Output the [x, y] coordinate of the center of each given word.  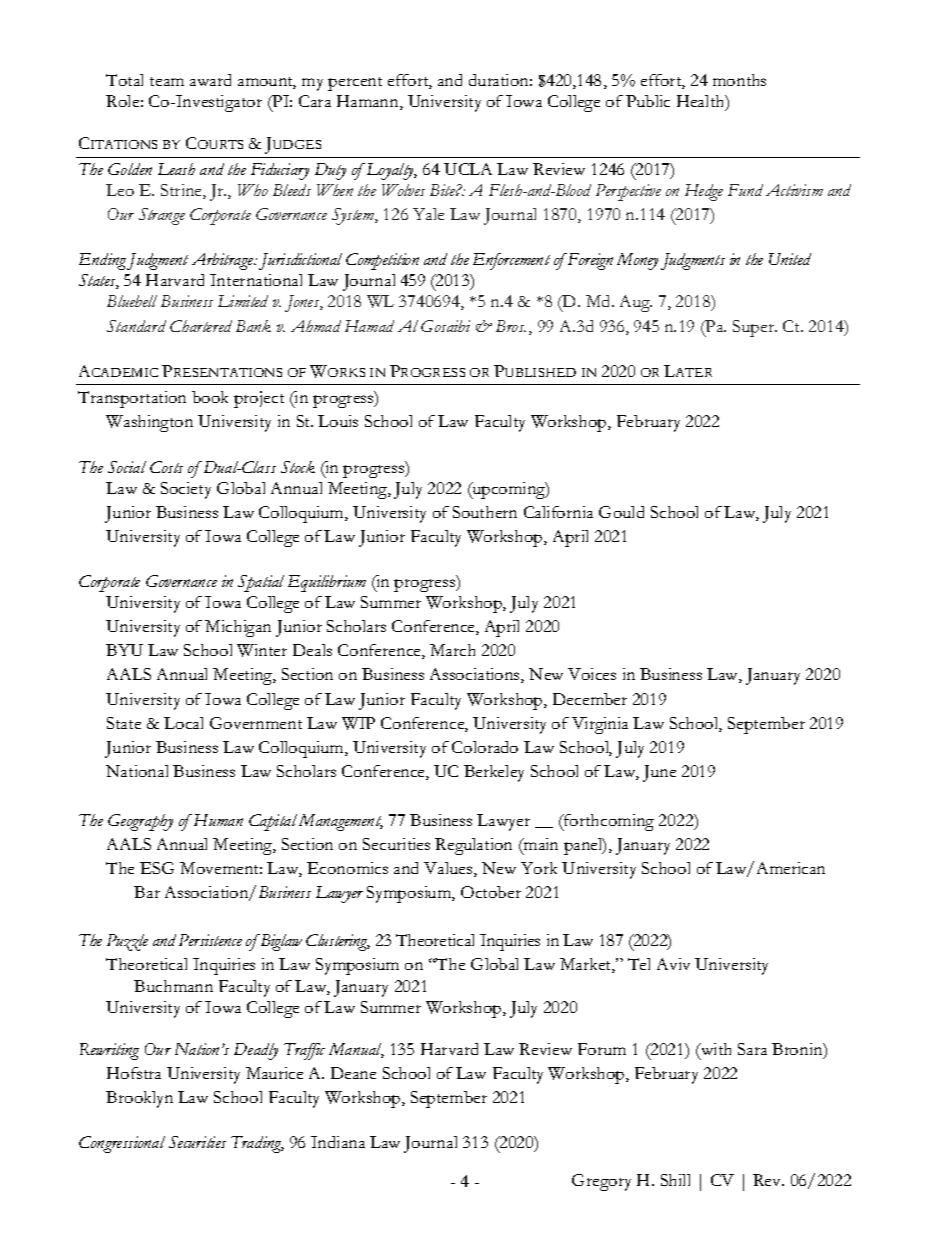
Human [217, 820]
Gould [621, 512]
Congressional [122, 1144]
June [659, 773]
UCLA [468, 169]
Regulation [473, 846]
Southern [485, 512]
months [739, 80]
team [167, 81]
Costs [166, 467]
